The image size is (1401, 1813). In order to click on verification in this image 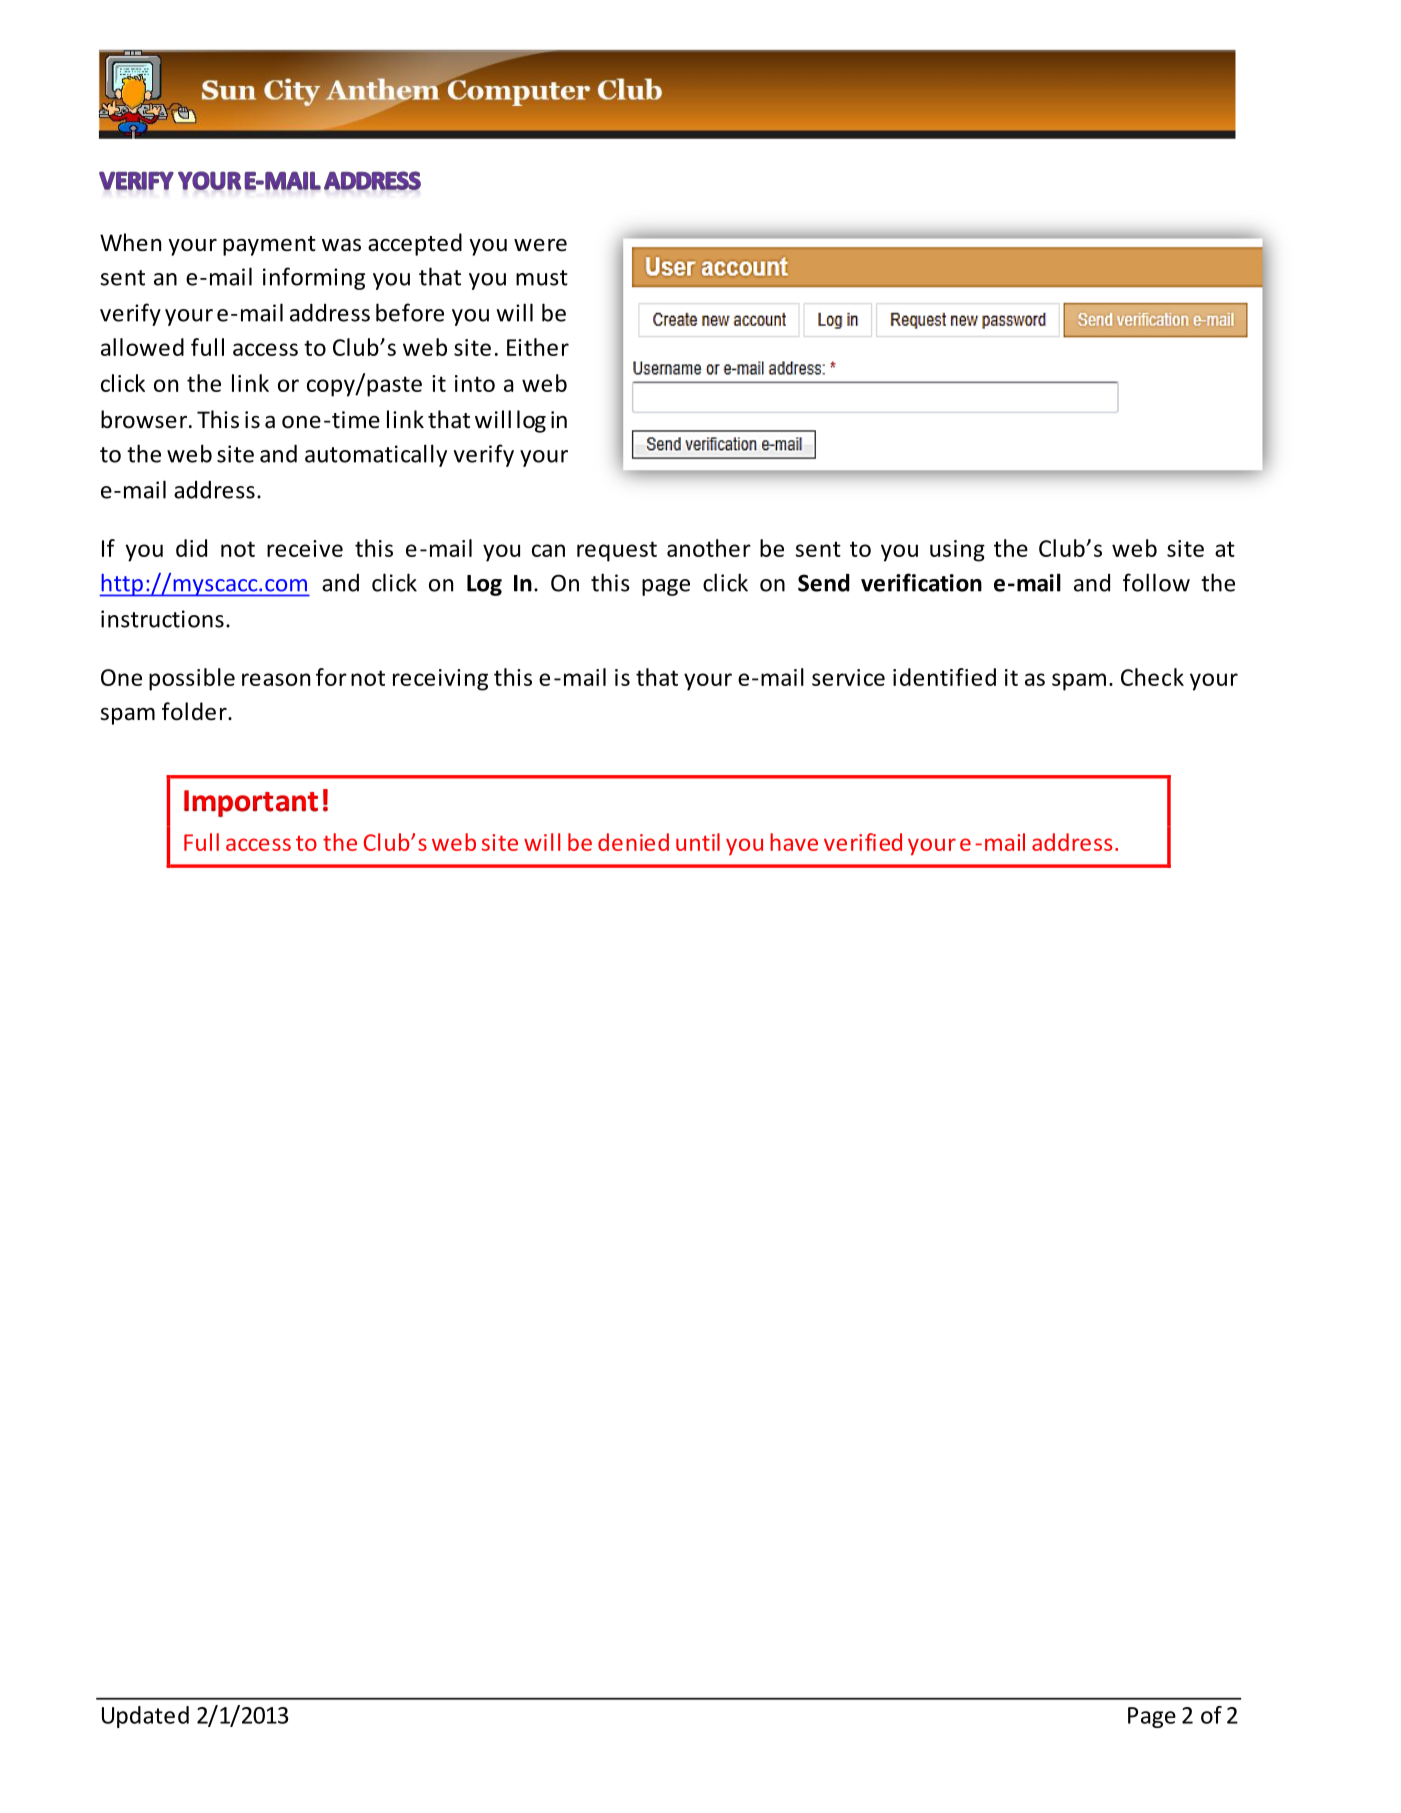, I will do `click(921, 582)`.
